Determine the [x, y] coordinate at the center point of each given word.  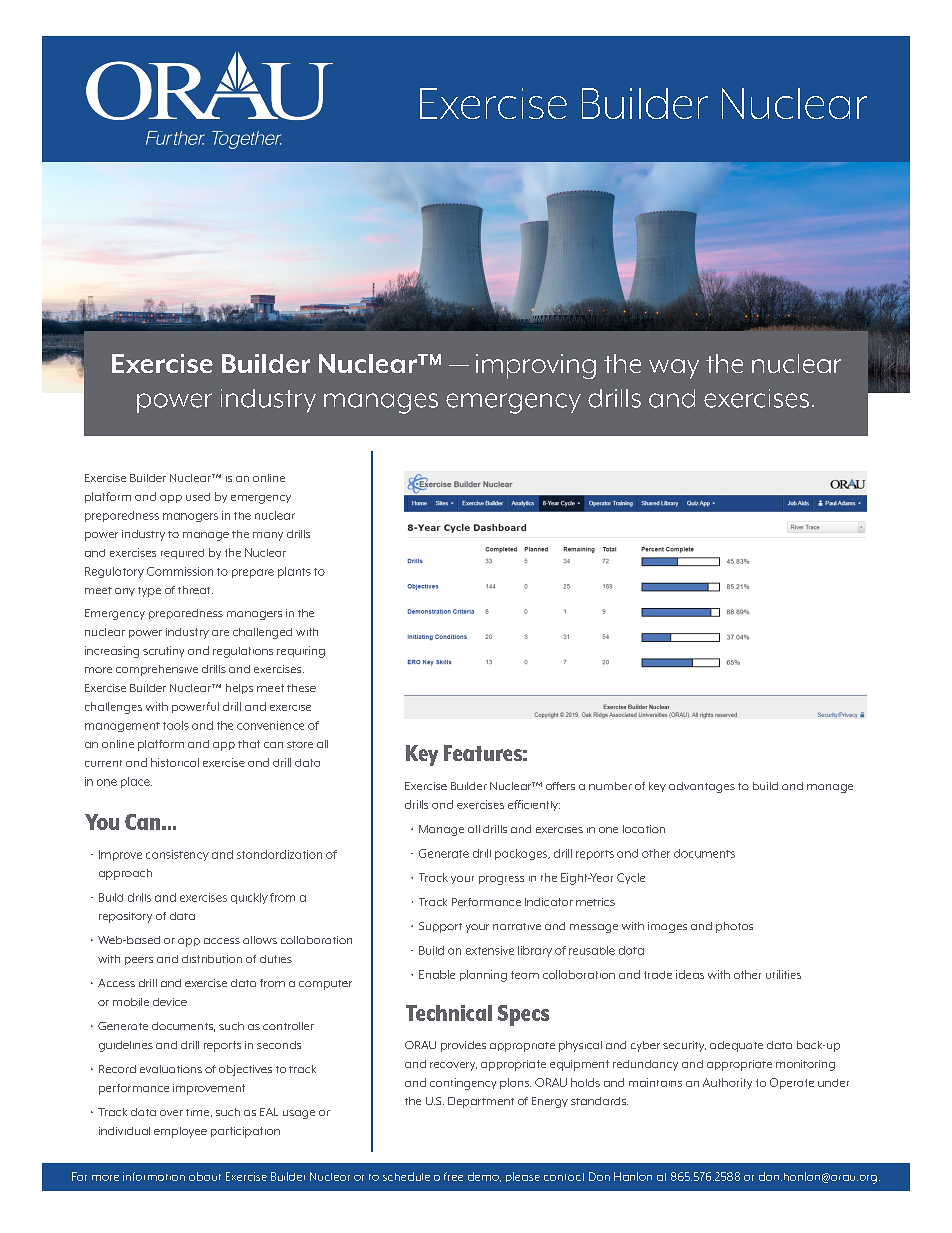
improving [536, 366]
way [674, 369]
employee [180, 1132]
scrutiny [163, 651]
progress [501, 880]
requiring [301, 652]
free [453, 1176]
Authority [727, 1083]
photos [734, 927]
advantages [702, 787]
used [198, 497]
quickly [249, 898]
